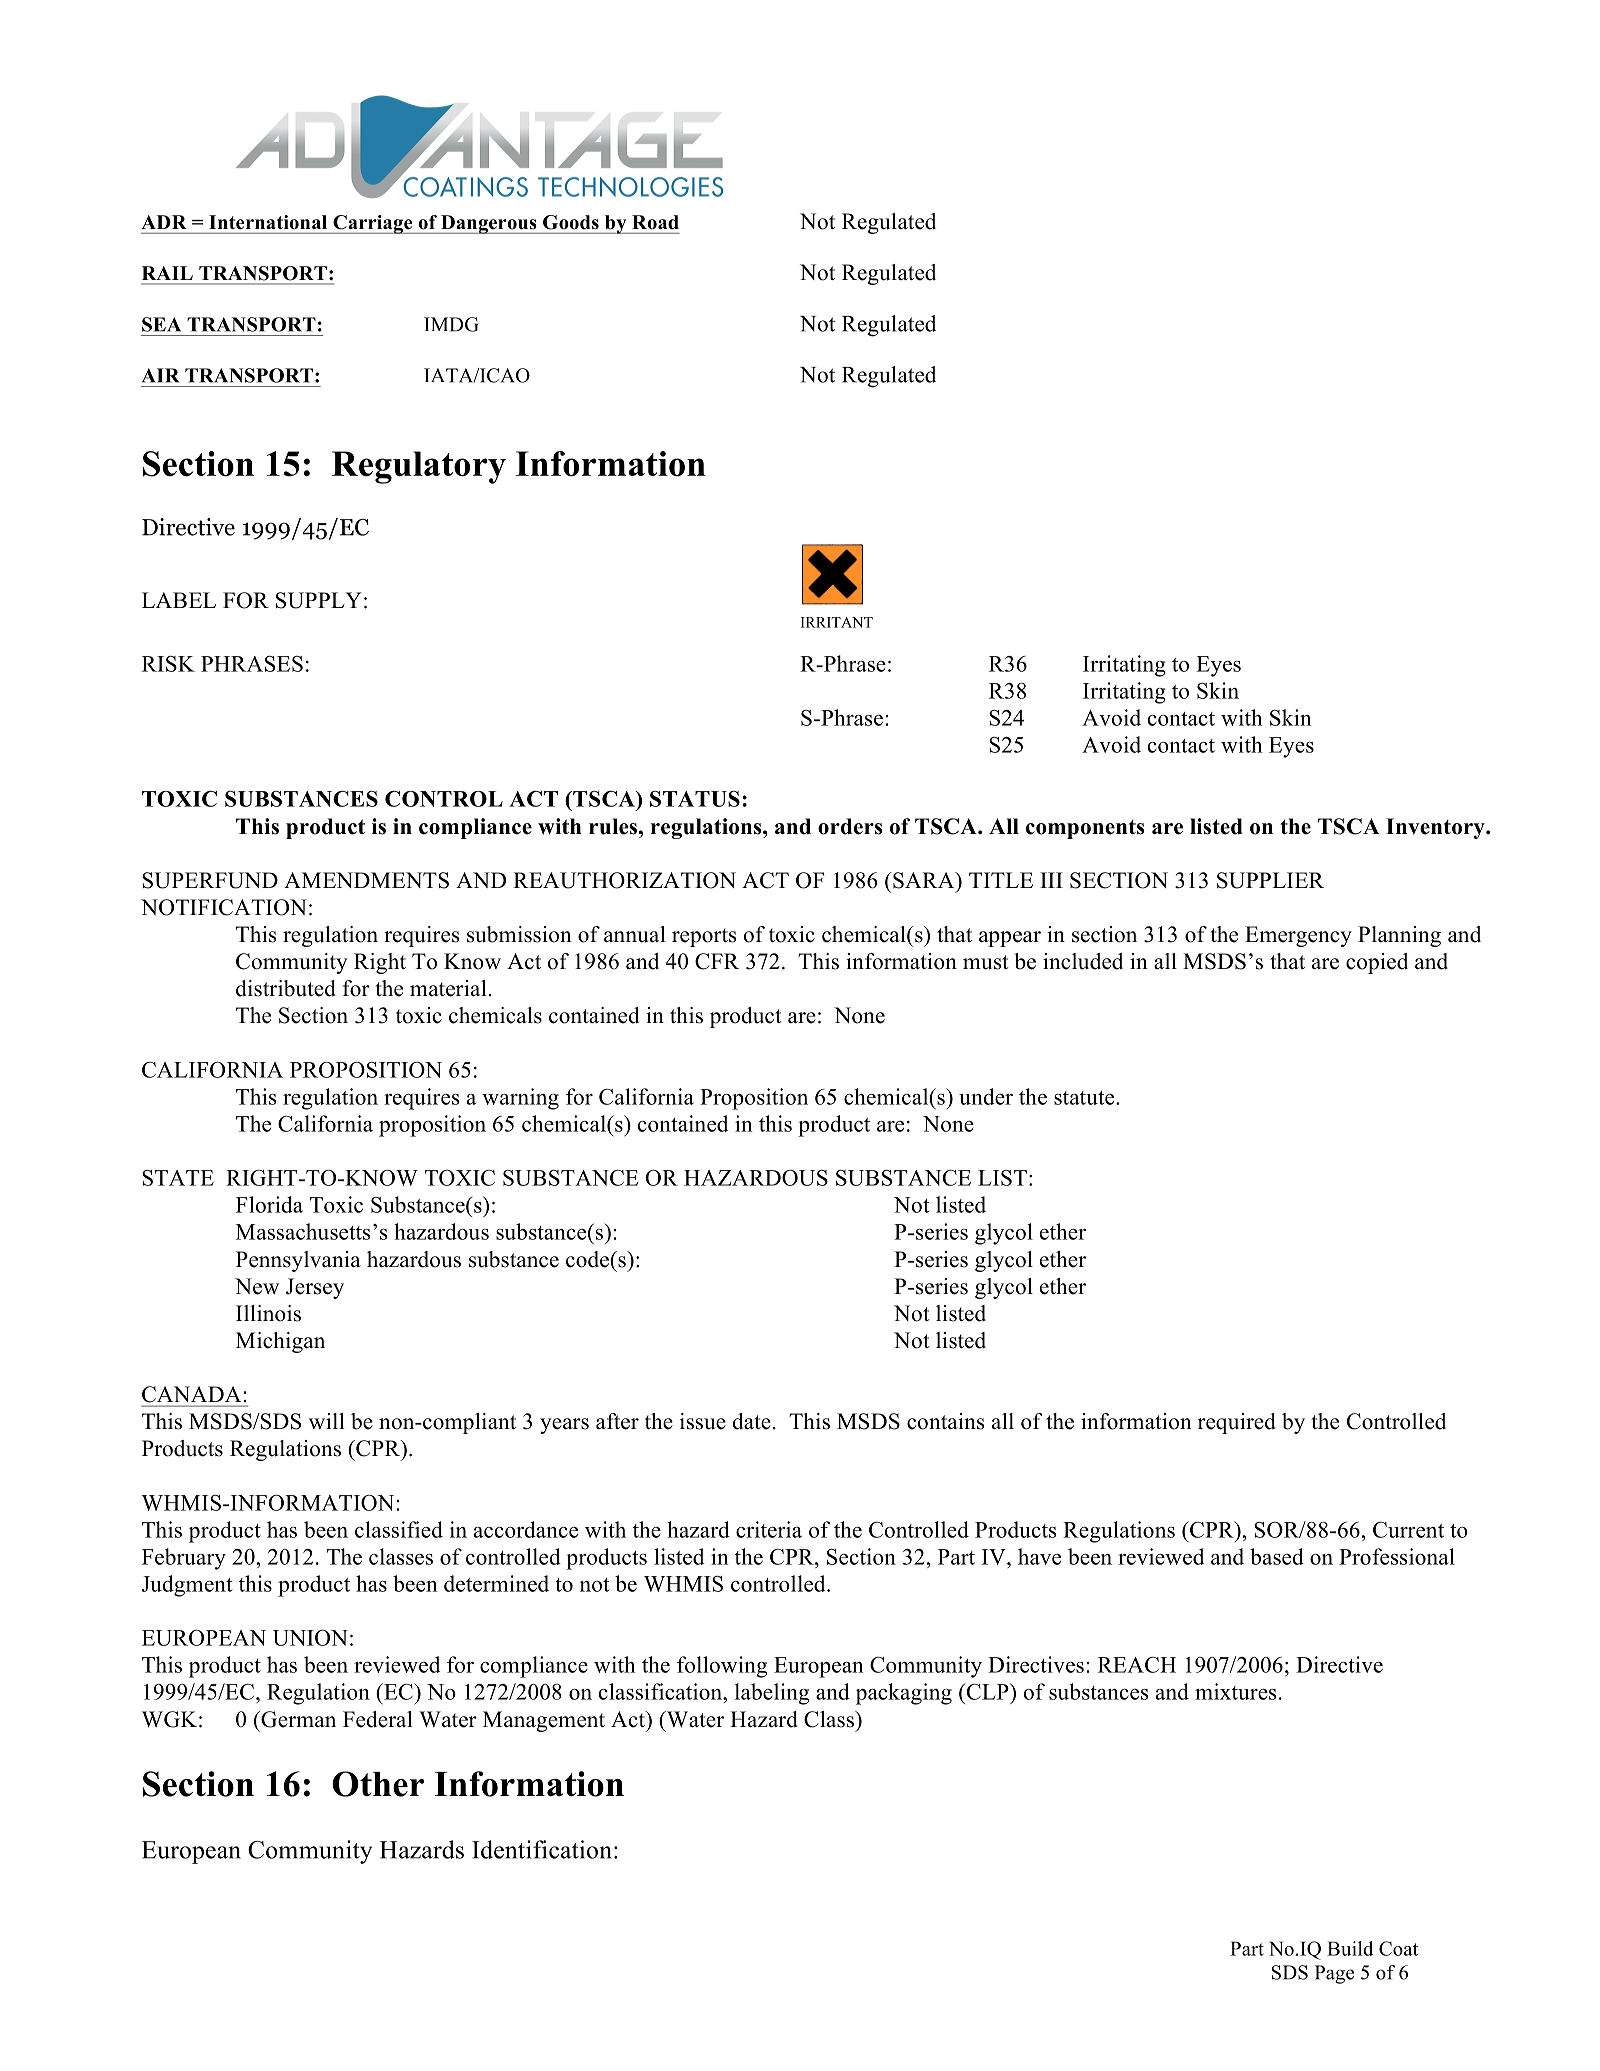  I want to click on Build, so click(1350, 1948).
